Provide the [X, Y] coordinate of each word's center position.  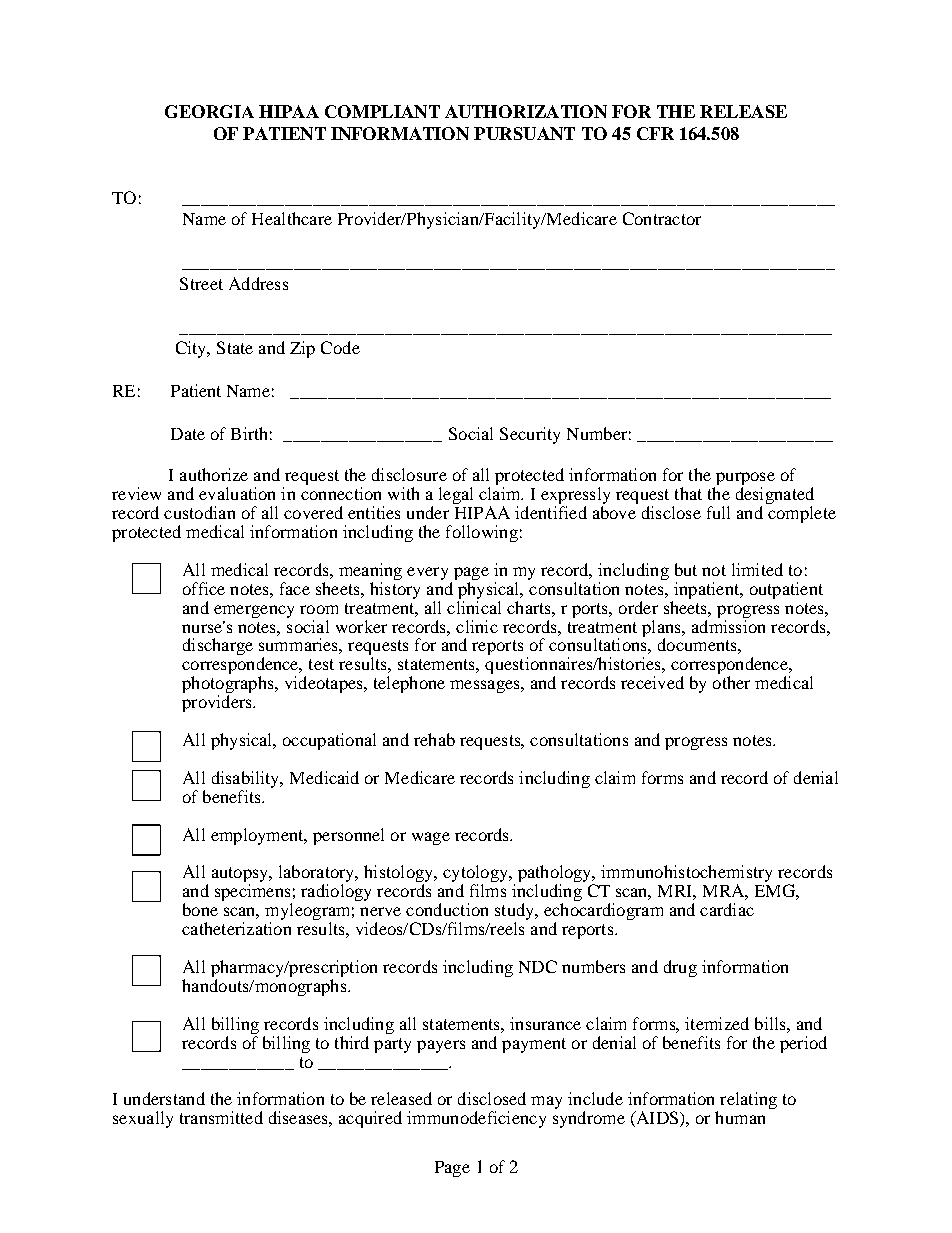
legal [456, 495]
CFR [655, 133]
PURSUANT [524, 133]
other [731, 682]
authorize [214, 474]
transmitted [221, 1117]
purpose [744, 480]
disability [247, 779]
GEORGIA [209, 111]
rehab [434, 739]
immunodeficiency [476, 1119]
